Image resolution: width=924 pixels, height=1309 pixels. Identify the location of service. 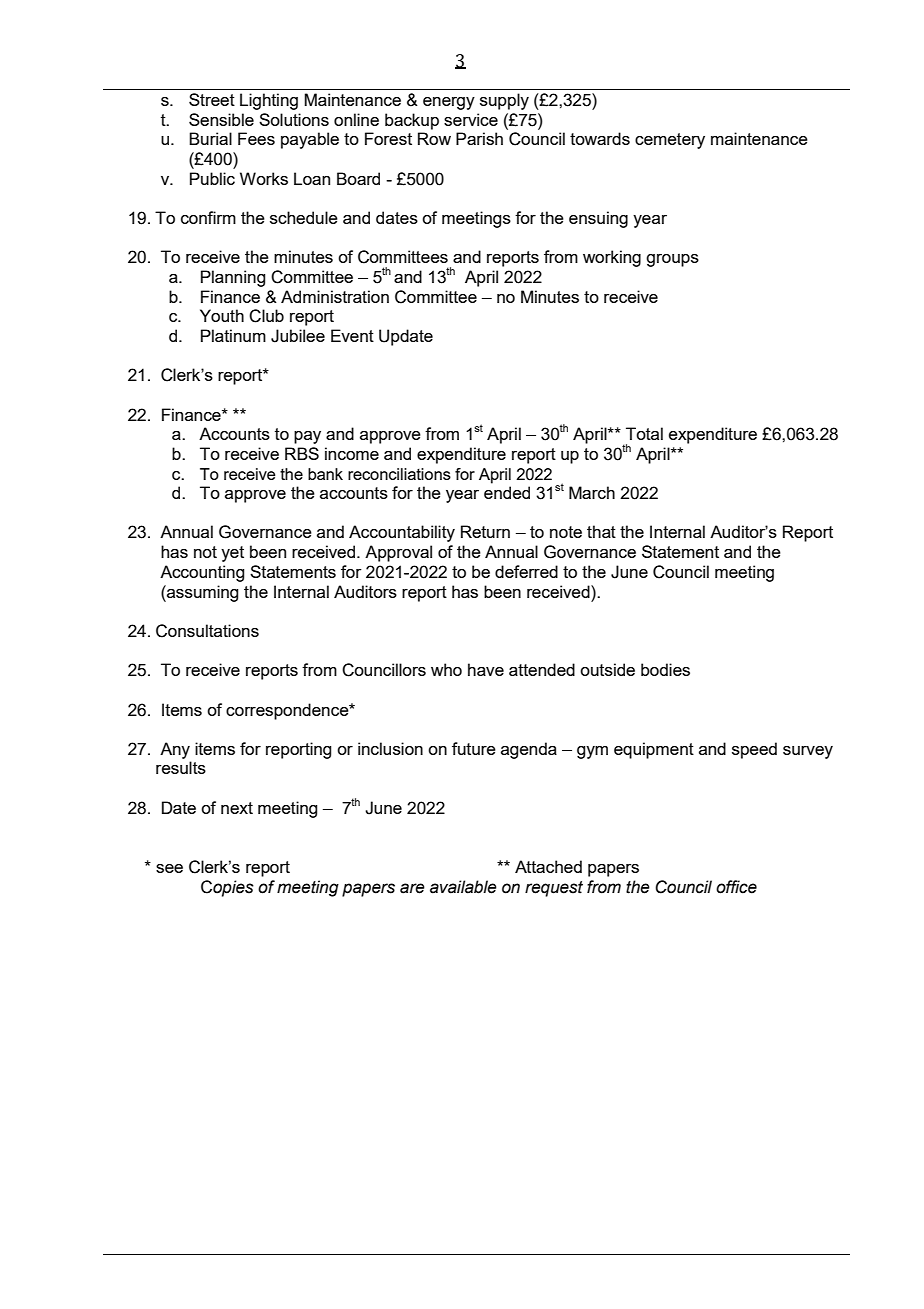
(471, 119).
